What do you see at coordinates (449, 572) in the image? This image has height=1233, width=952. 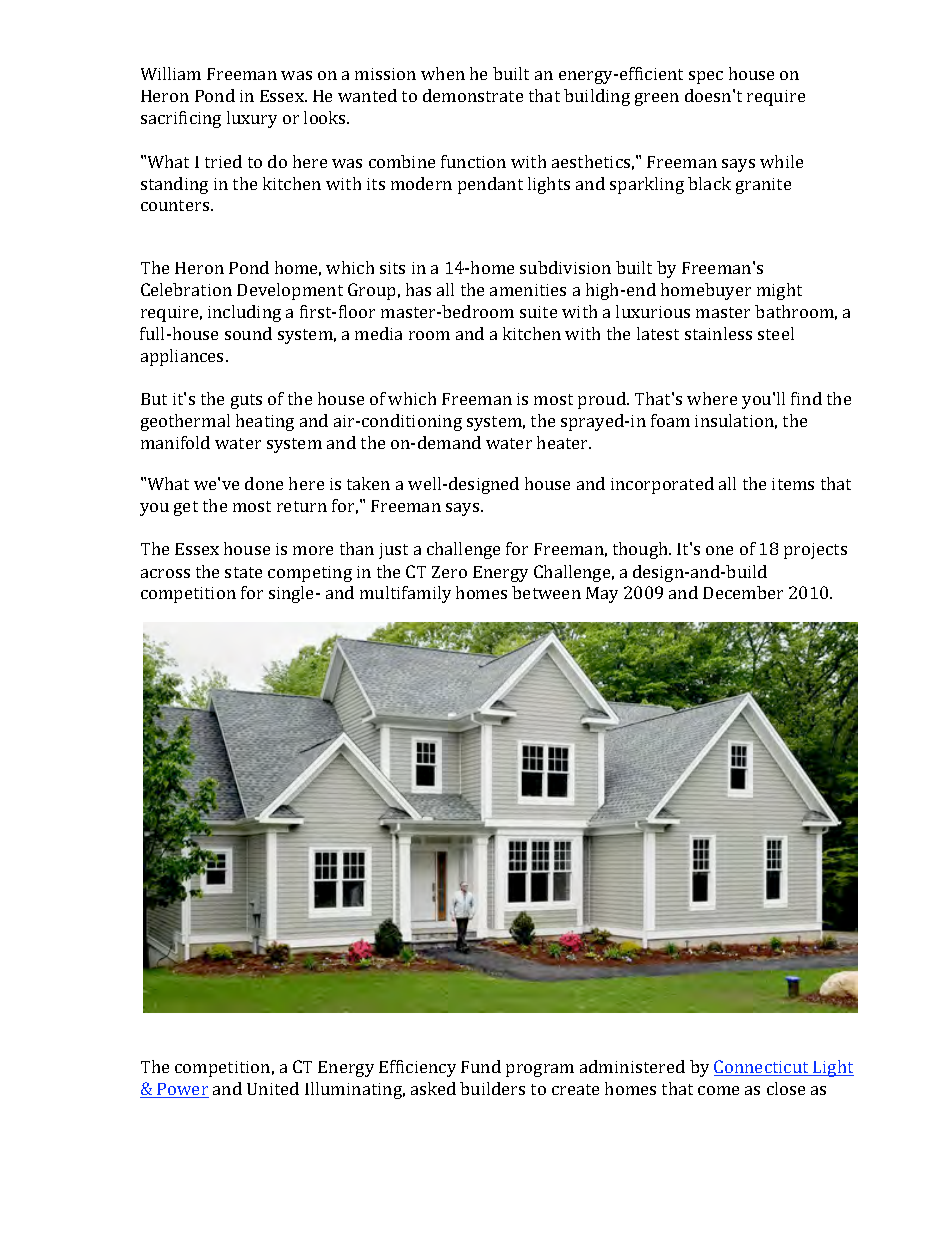 I see `Zero` at bounding box center [449, 572].
